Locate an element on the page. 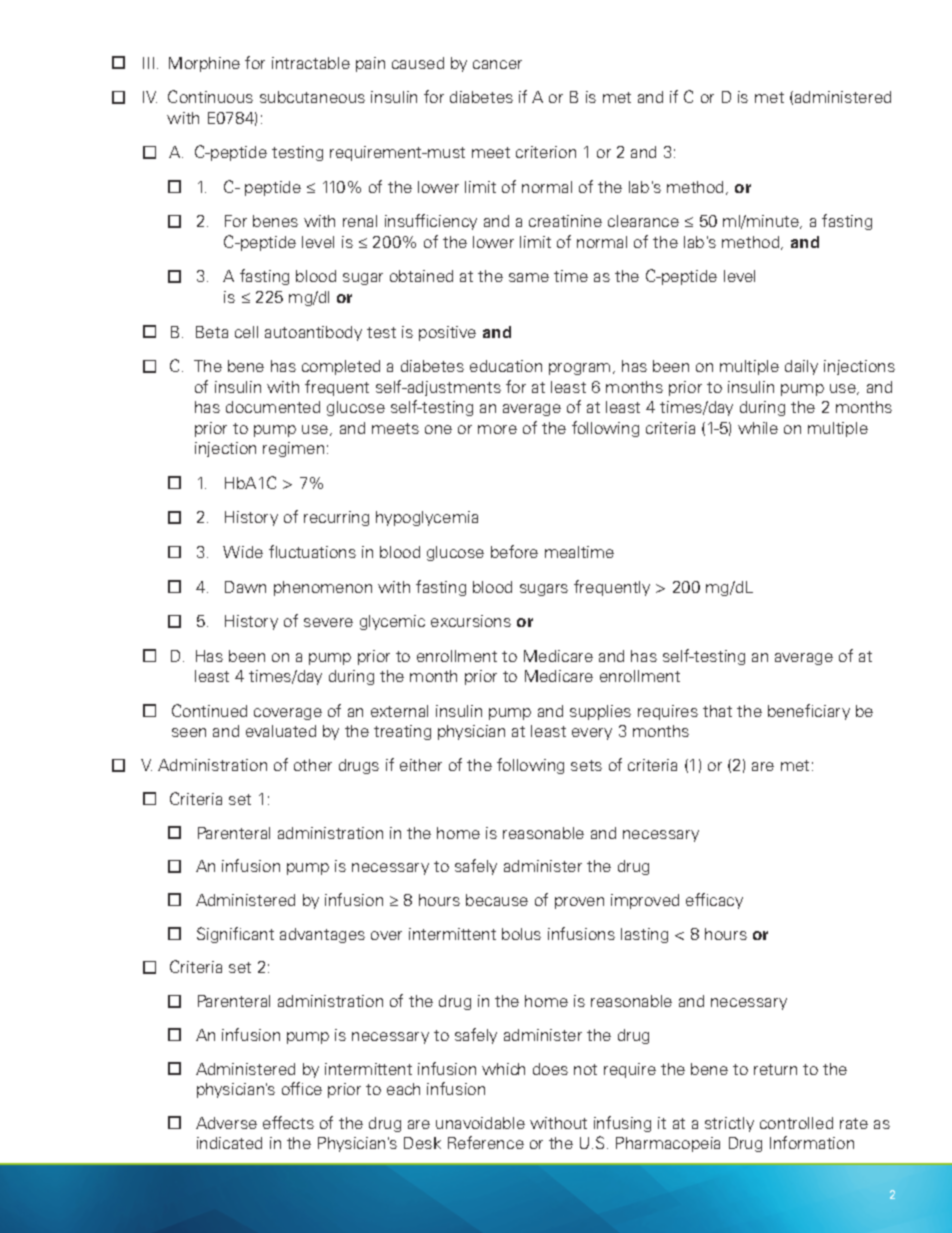 Image resolution: width=952 pixels, height=1233 pixels. documented is located at coordinates (273, 407).
